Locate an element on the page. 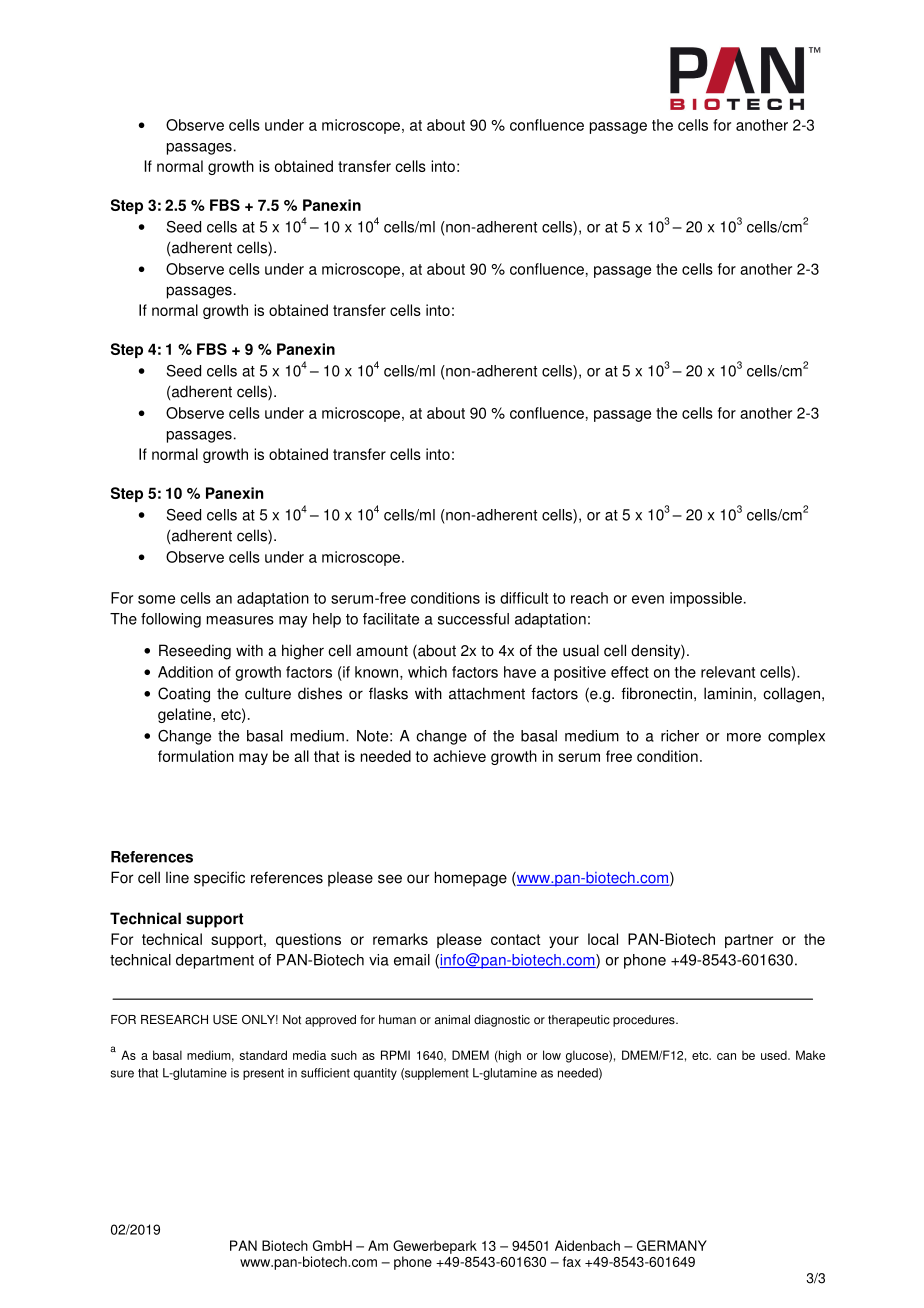 The height and width of the page is (1308, 924). impossible is located at coordinates (706, 599).
